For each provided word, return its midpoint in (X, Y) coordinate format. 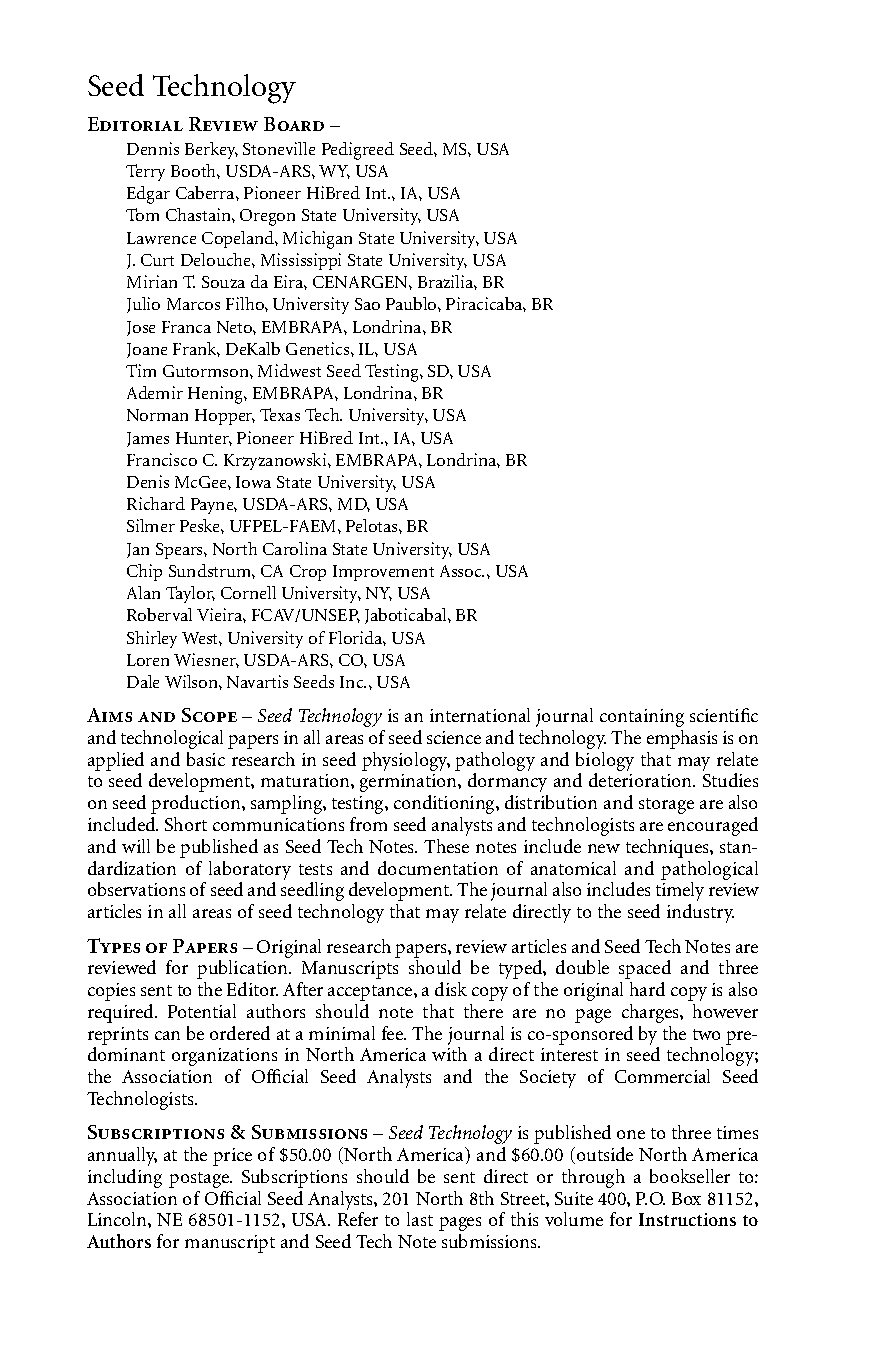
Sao (367, 304)
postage (200, 1180)
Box (686, 1198)
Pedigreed (358, 151)
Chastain (199, 214)
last (420, 1219)
